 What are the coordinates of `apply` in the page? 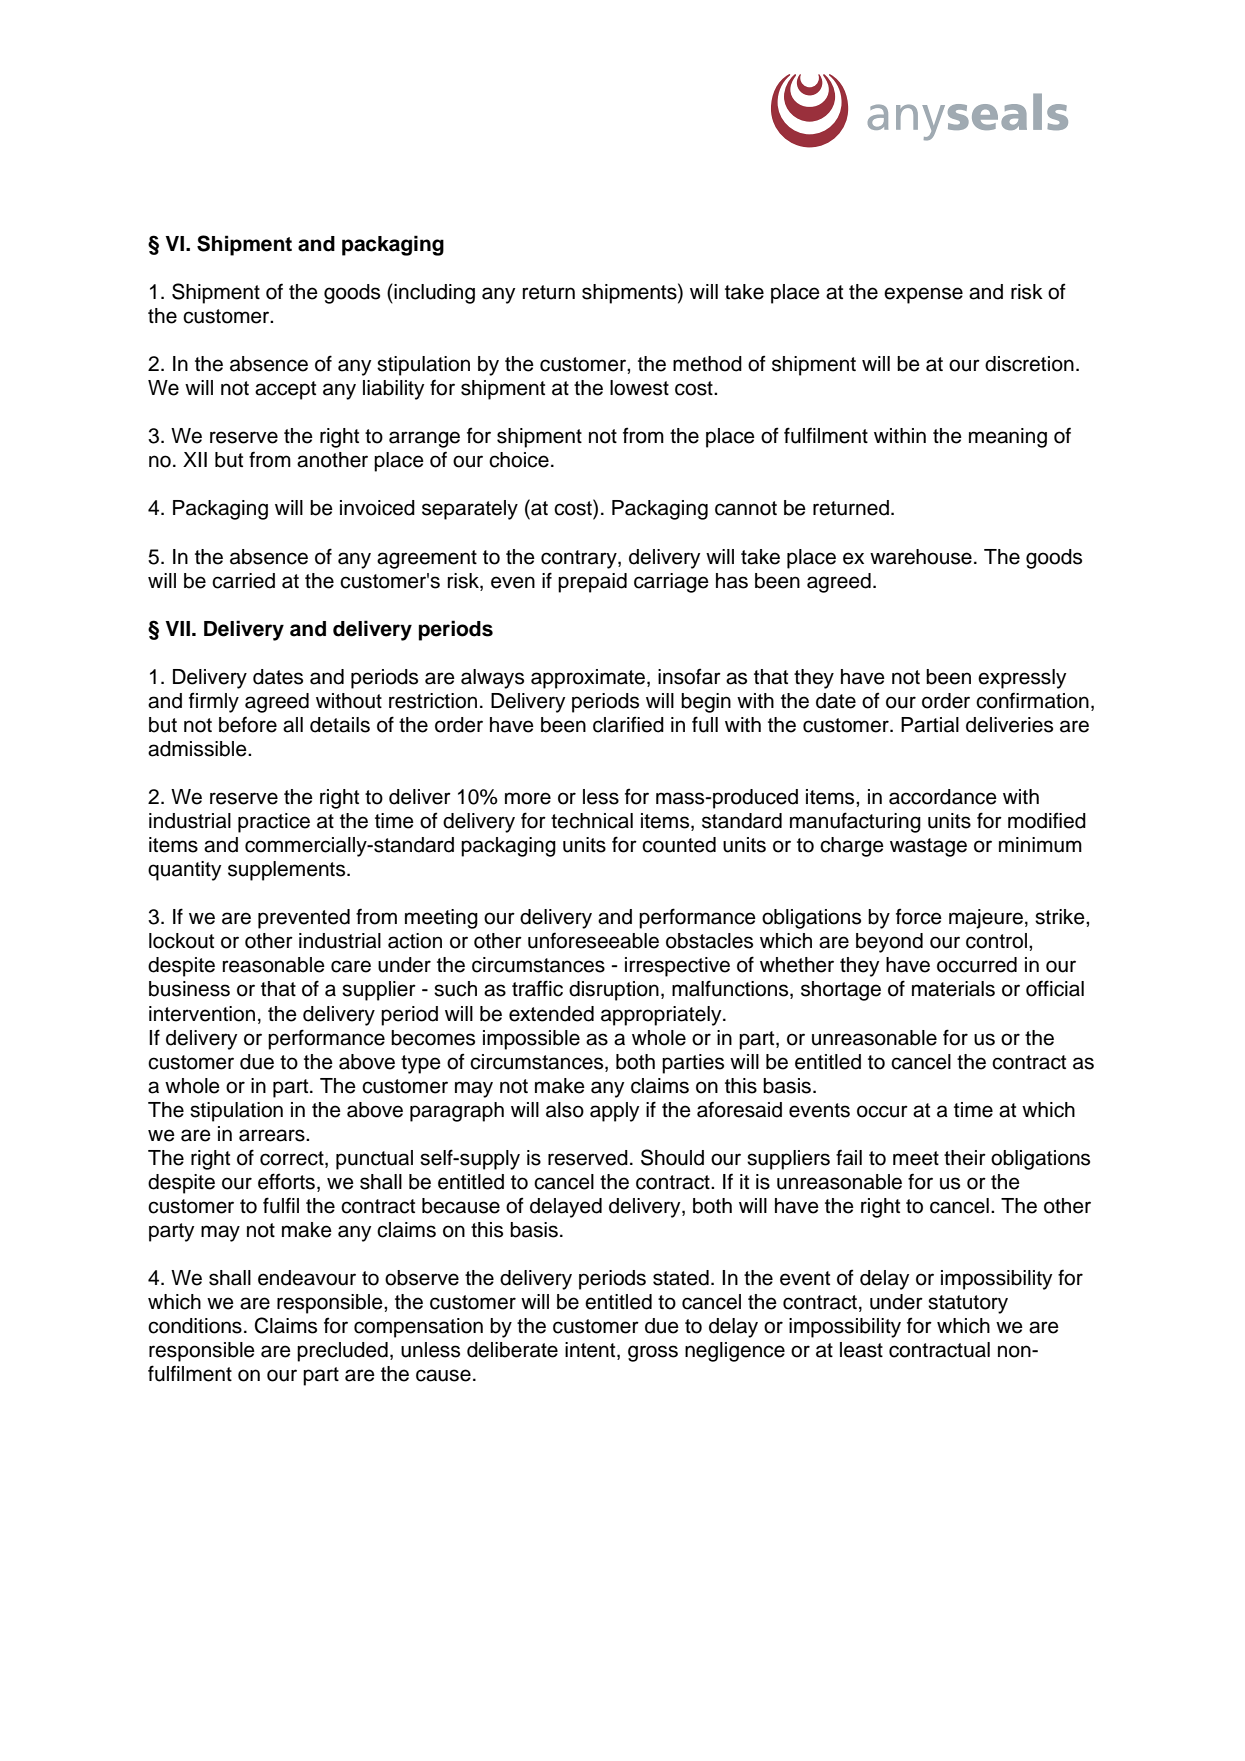 It's located at (614, 1112).
